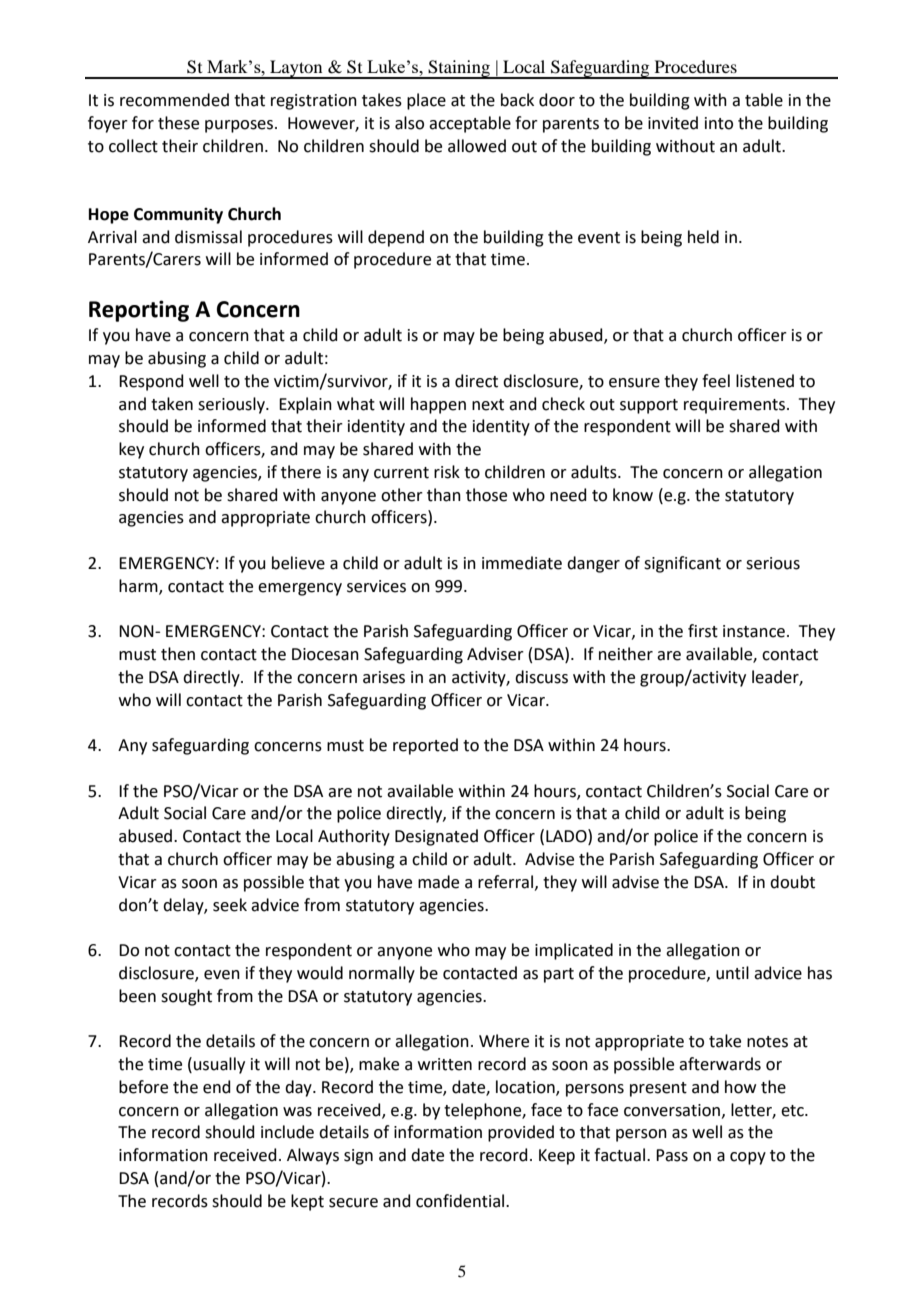  Describe the element at coordinates (792, 882) in the document. I see `doubt` at that location.
